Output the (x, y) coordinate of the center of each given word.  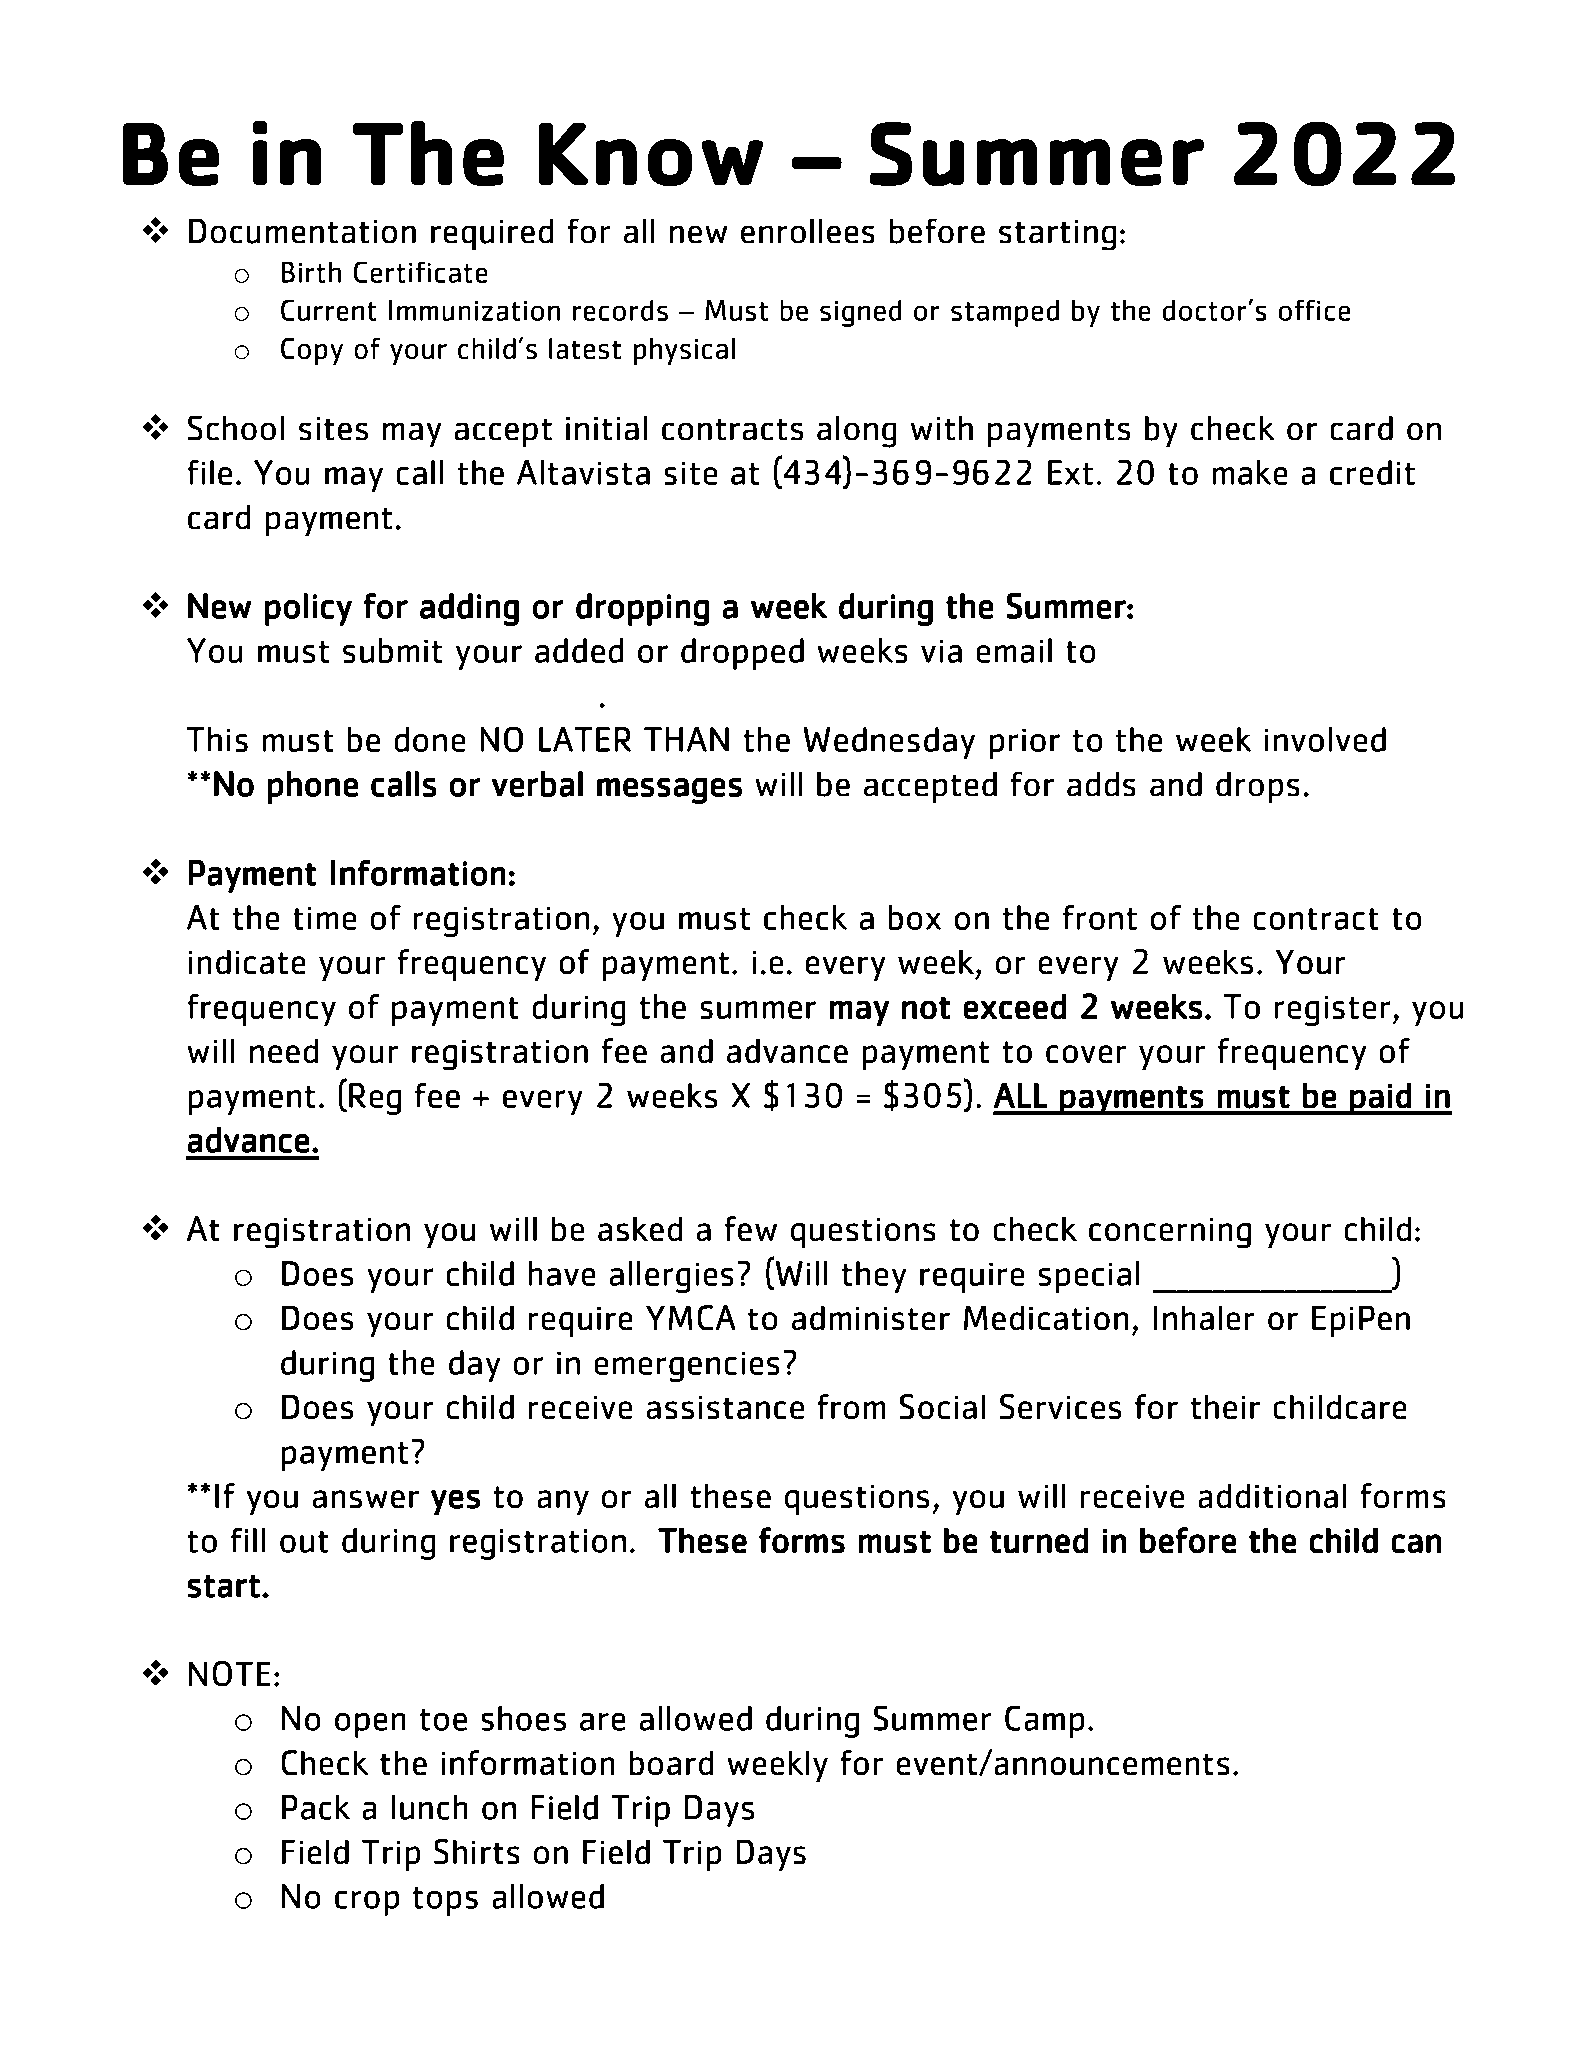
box (914, 917)
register (1332, 1010)
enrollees (808, 231)
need (284, 1051)
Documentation (302, 231)
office (1314, 310)
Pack (316, 1807)
